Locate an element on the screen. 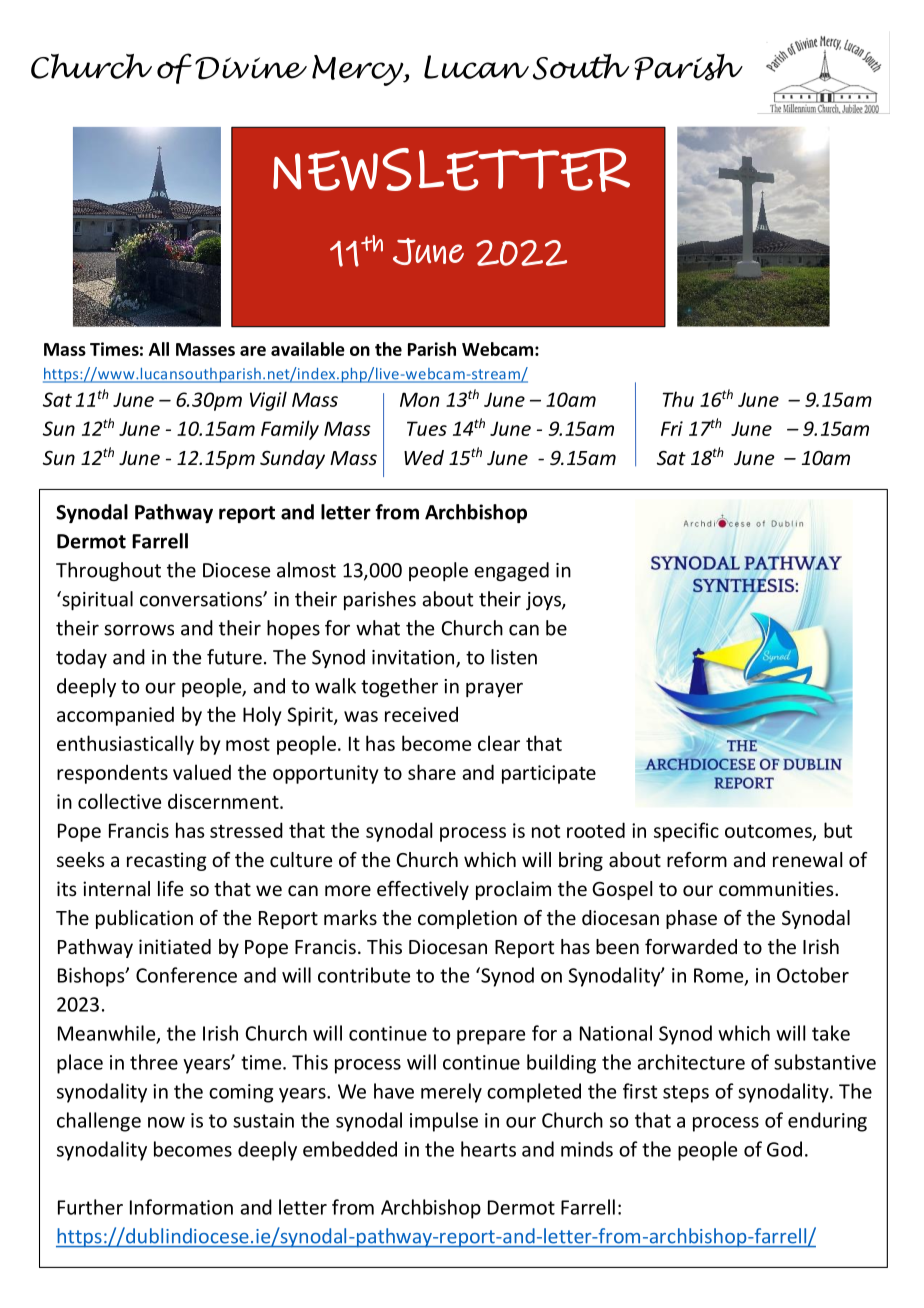 Image resolution: width=924 pixels, height=1308 pixels. Mercy is located at coordinates (359, 70).
